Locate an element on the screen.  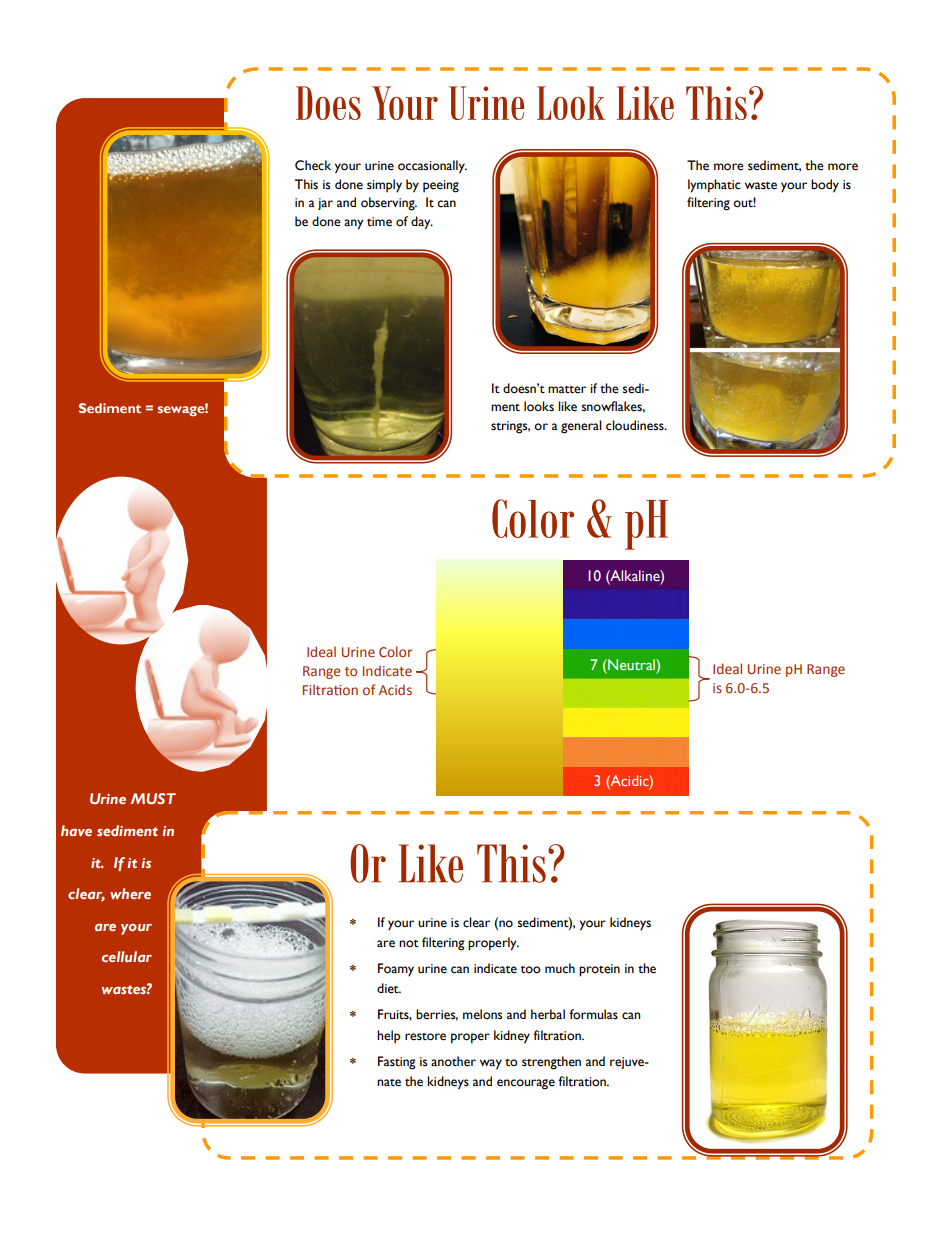
Neutral is located at coordinates (631, 664).
